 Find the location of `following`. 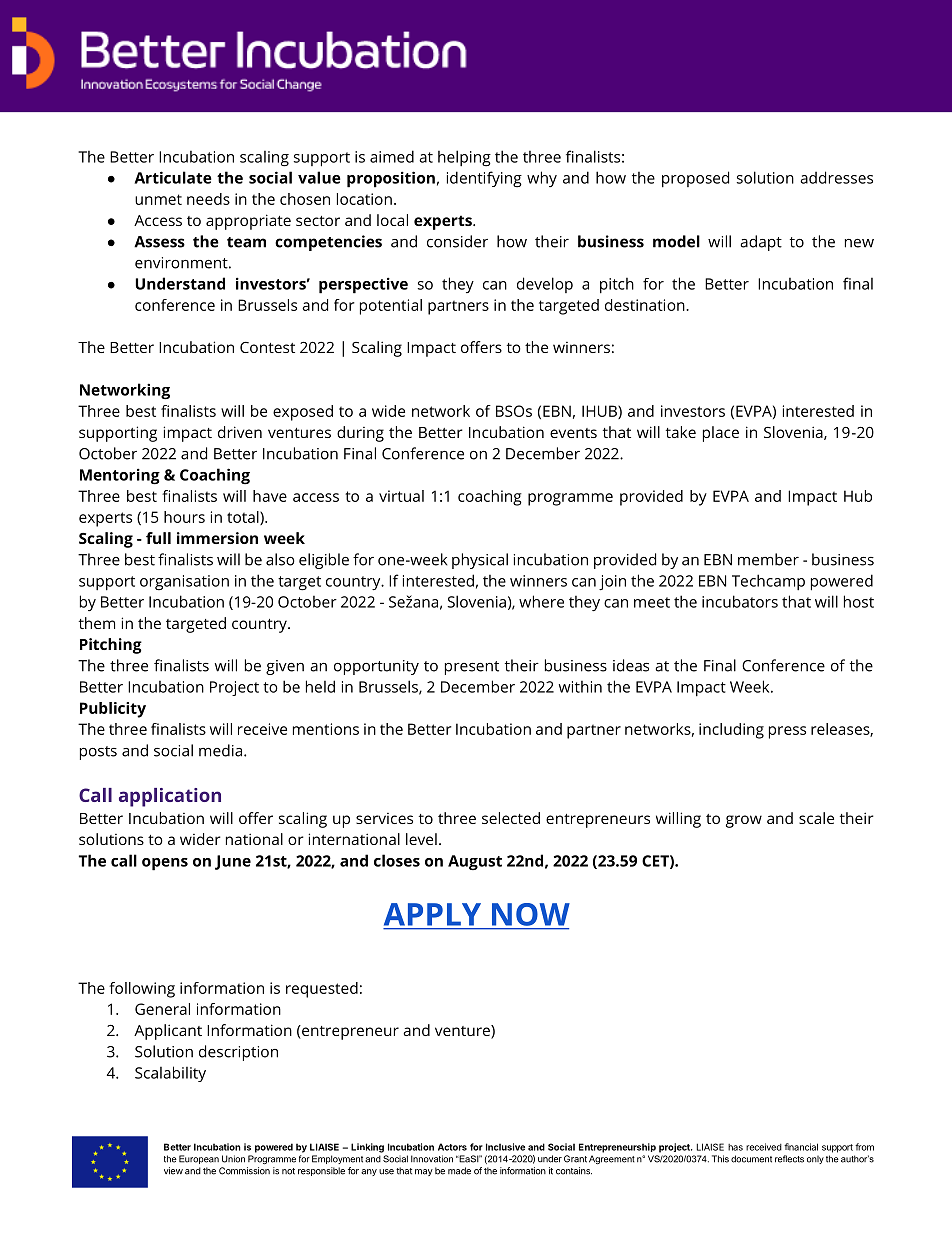

following is located at coordinates (142, 990).
